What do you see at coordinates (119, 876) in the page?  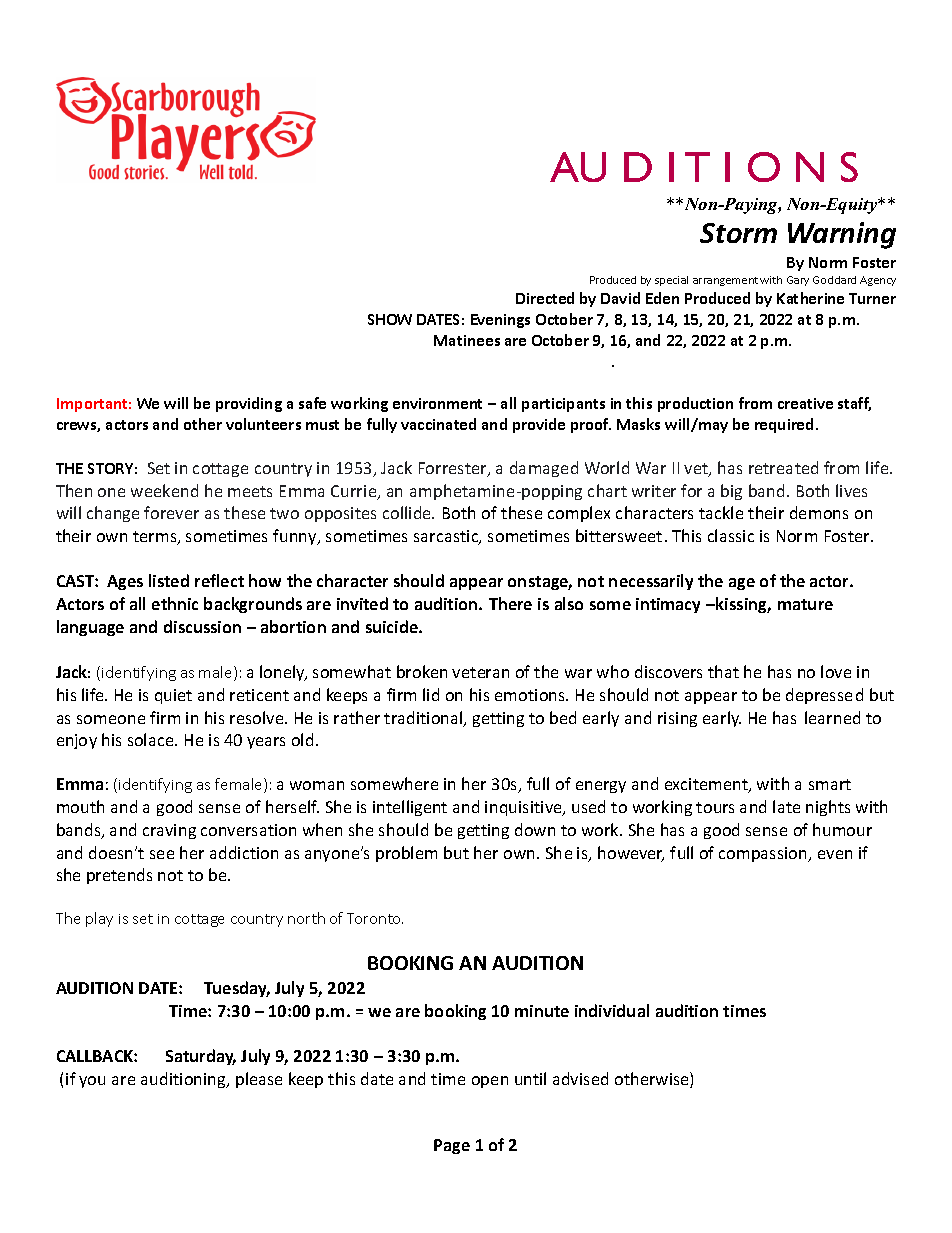 I see `pretends` at bounding box center [119, 876].
